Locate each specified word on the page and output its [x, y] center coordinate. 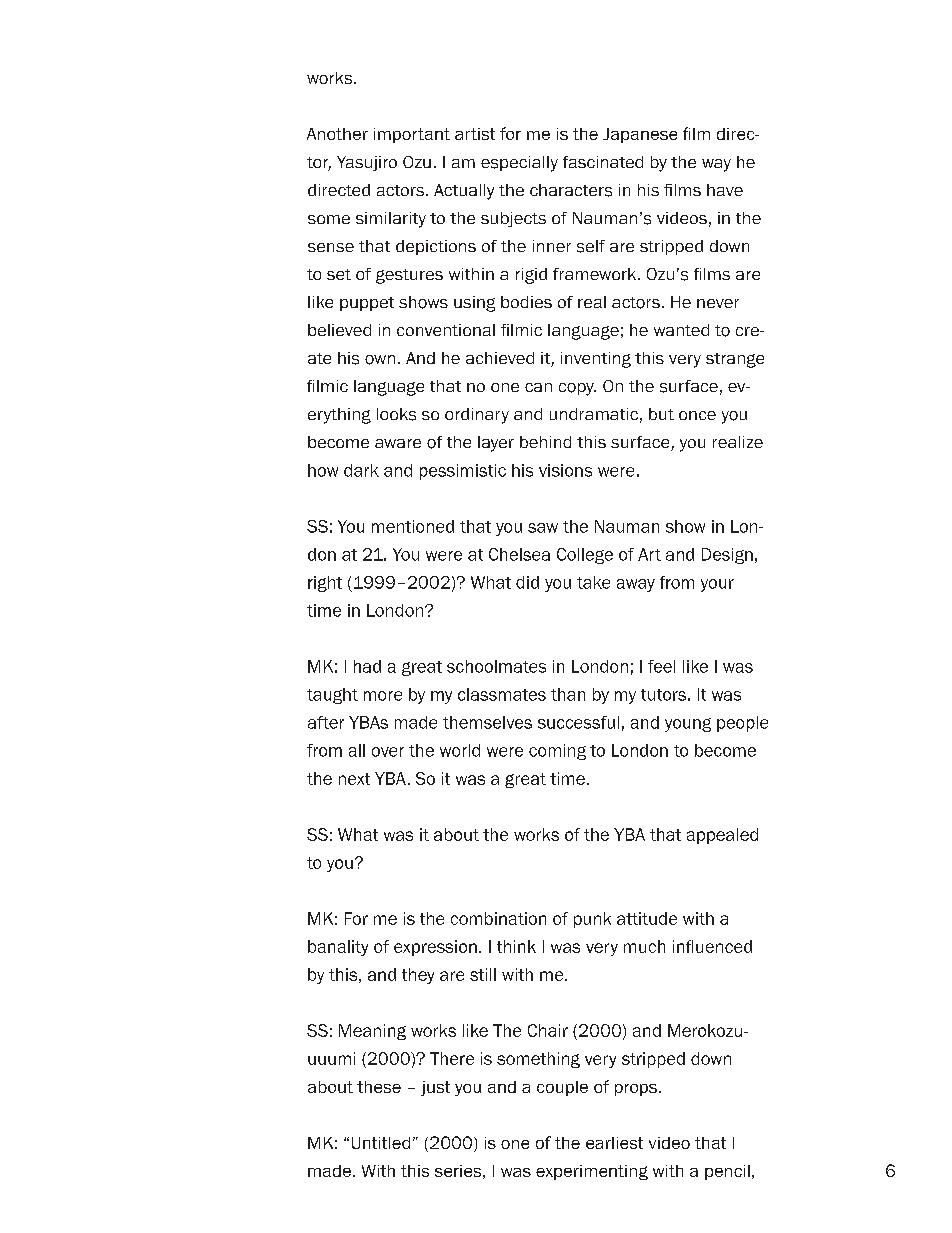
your [717, 585]
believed [339, 330]
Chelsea [519, 554]
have [725, 190]
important [412, 135]
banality [338, 948]
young [688, 725]
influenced [712, 946]
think [516, 946]
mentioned [413, 526]
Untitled [381, 1143]
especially [519, 164]
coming [557, 752]
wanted [681, 330]
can [538, 387]
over [388, 752]
